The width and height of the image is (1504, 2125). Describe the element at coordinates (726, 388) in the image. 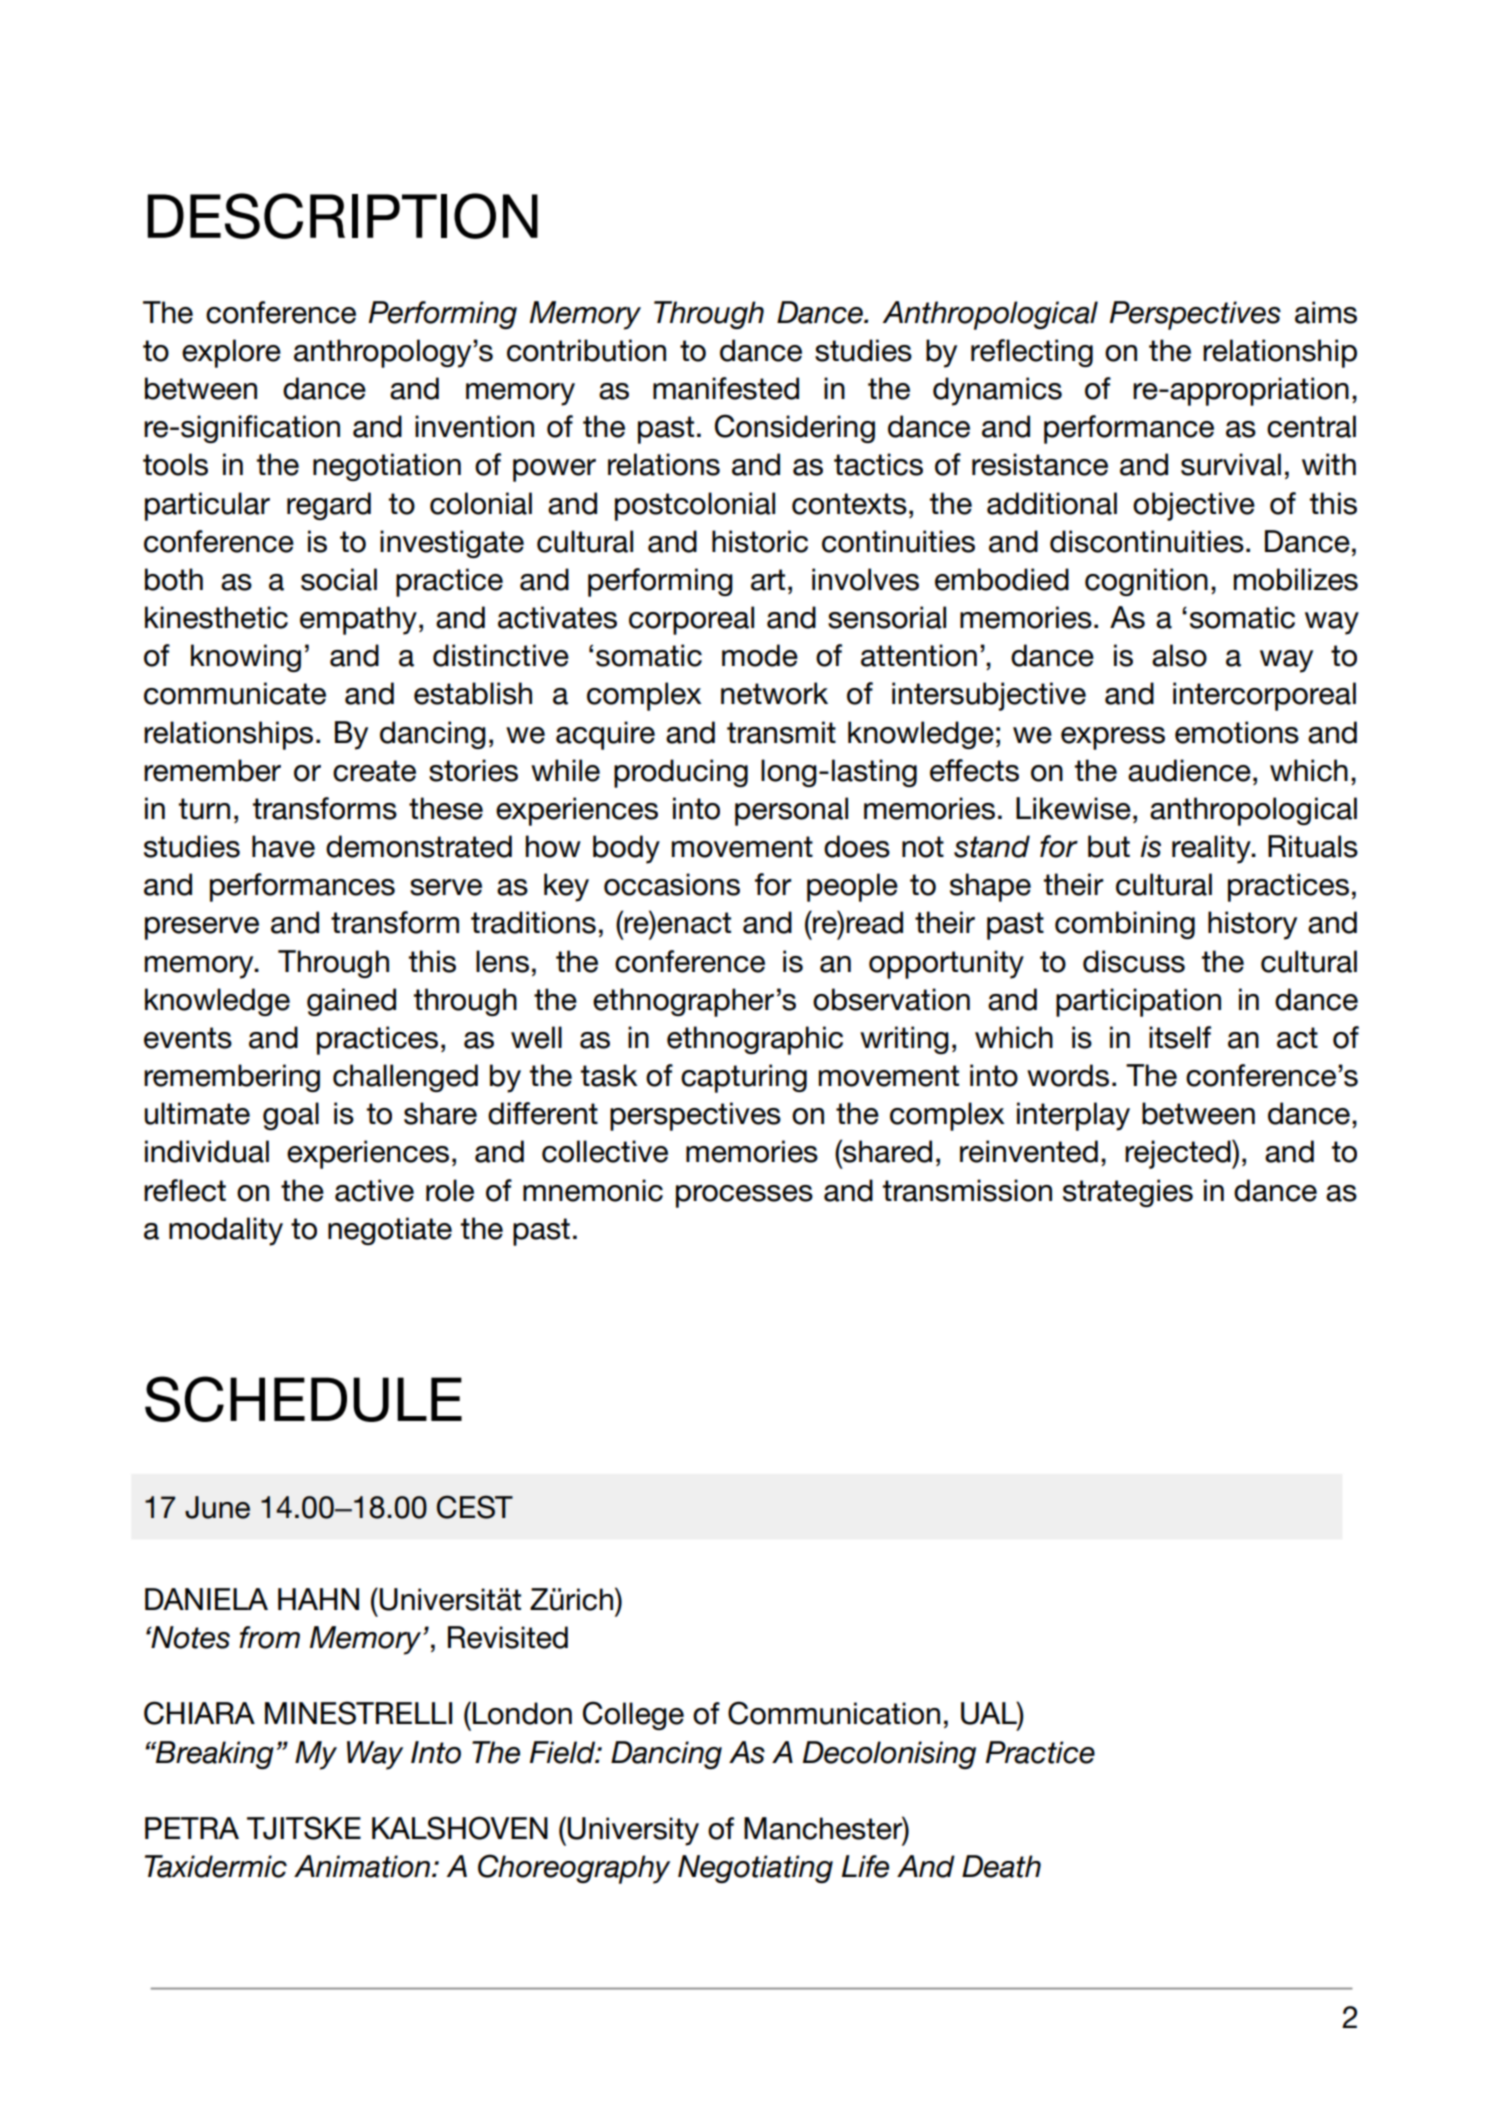

I see `manifested` at that location.
